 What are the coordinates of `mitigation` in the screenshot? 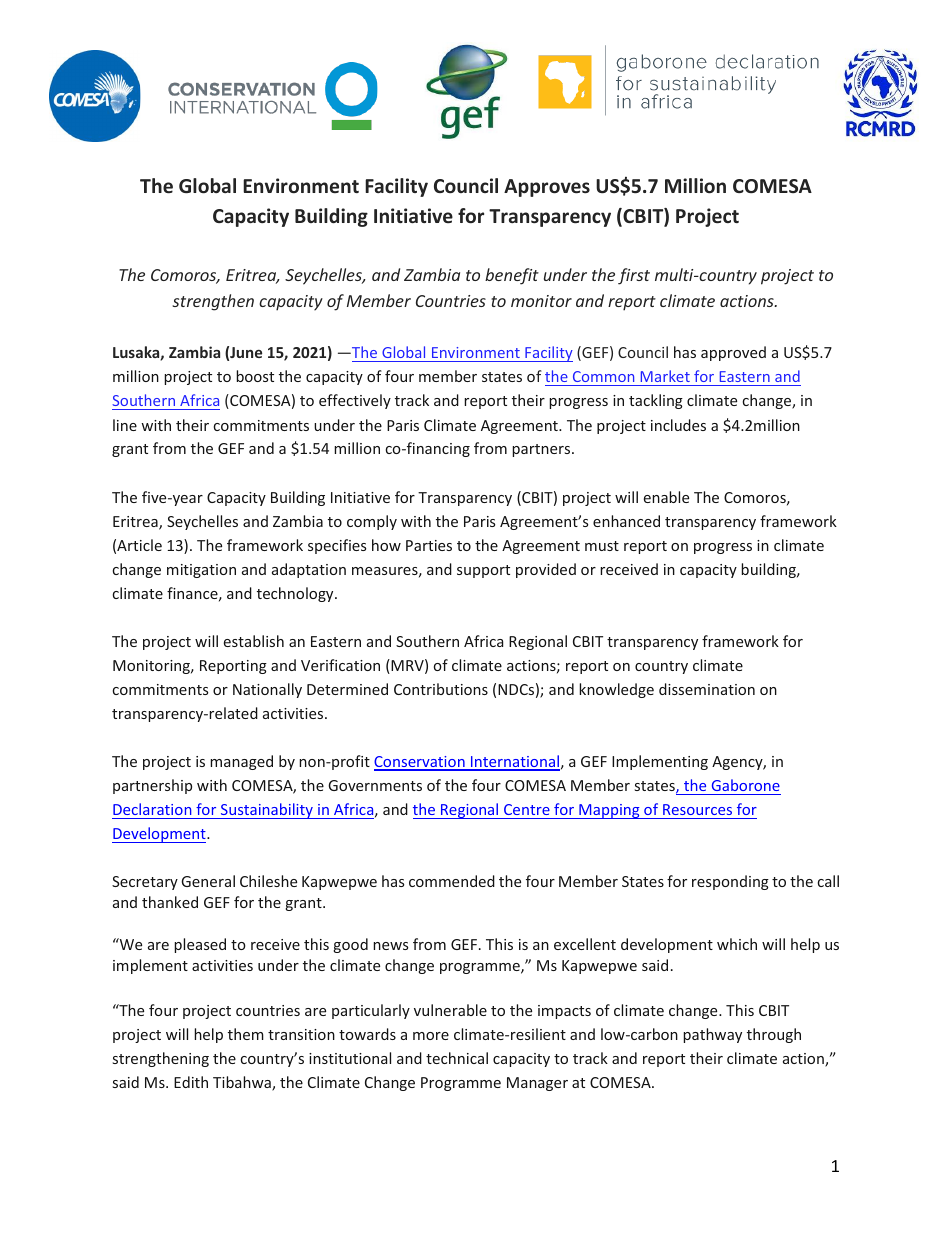 It's located at (201, 571).
